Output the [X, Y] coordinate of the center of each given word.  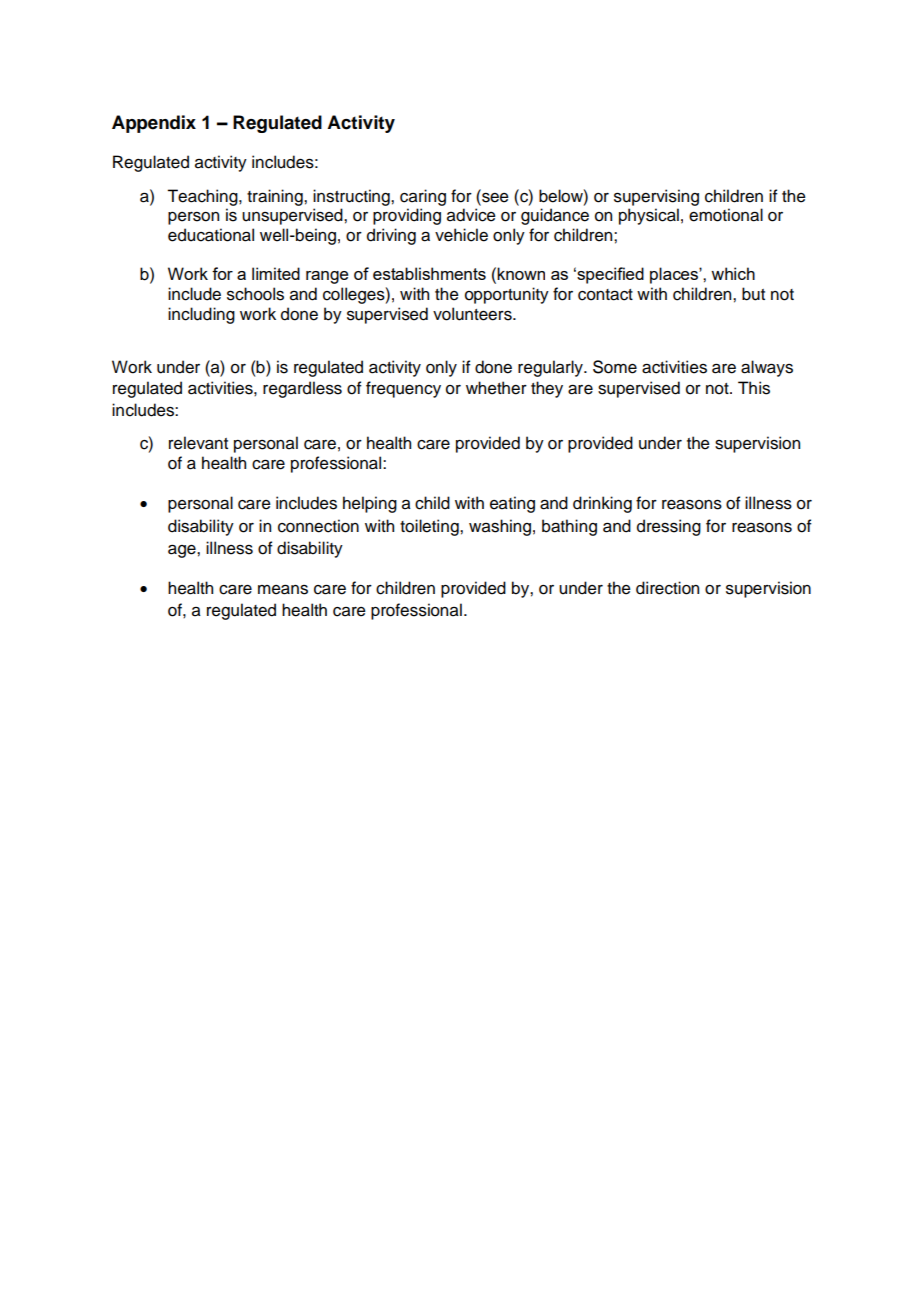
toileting [430, 527]
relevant [198, 443]
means [283, 590]
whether [496, 388]
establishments [429, 273]
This [754, 388]
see [494, 197]
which [733, 273]
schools [255, 294]
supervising [656, 197]
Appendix [154, 124]
